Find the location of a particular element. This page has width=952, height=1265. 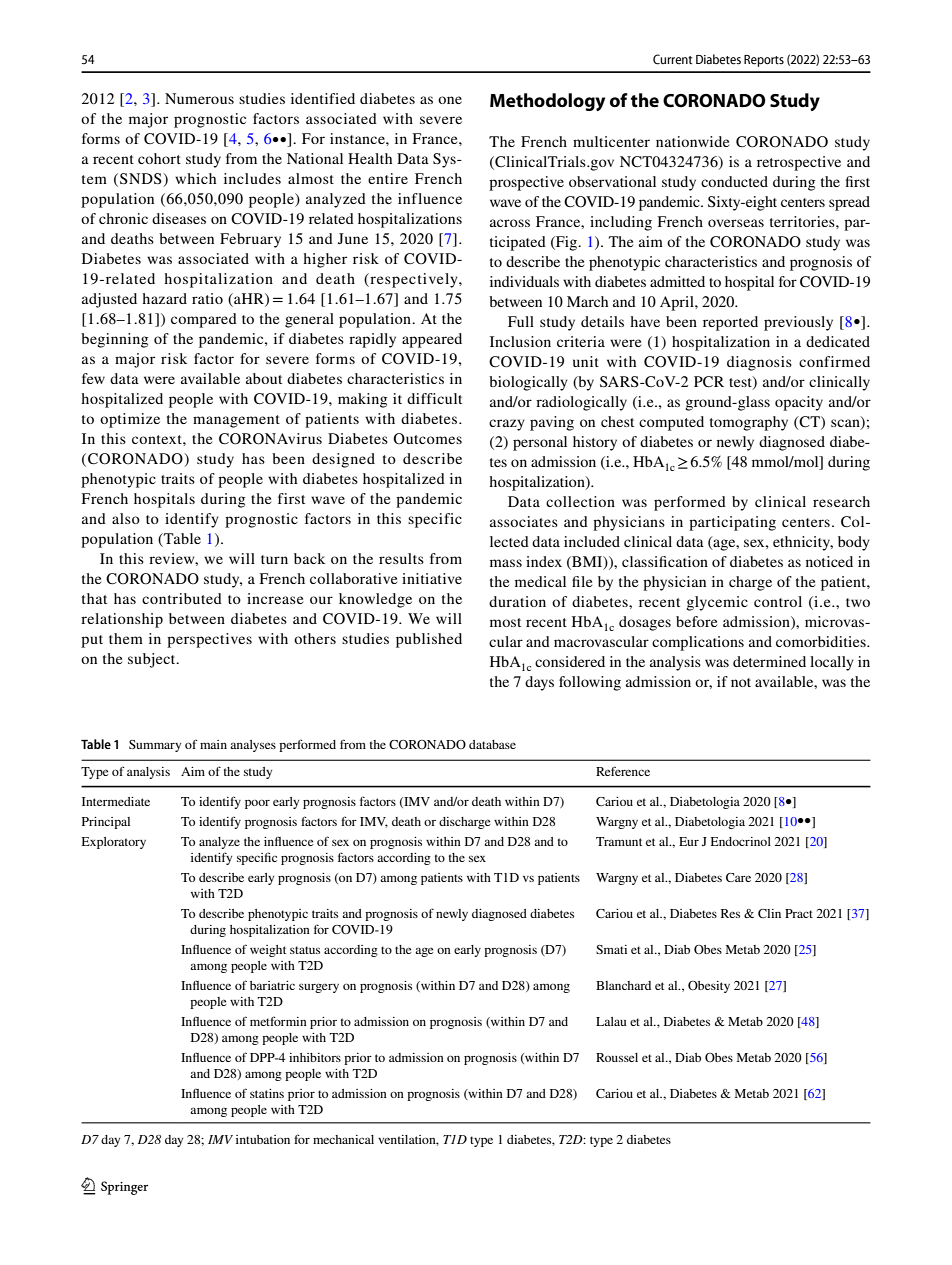

mechanical is located at coordinates (343, 1139).
